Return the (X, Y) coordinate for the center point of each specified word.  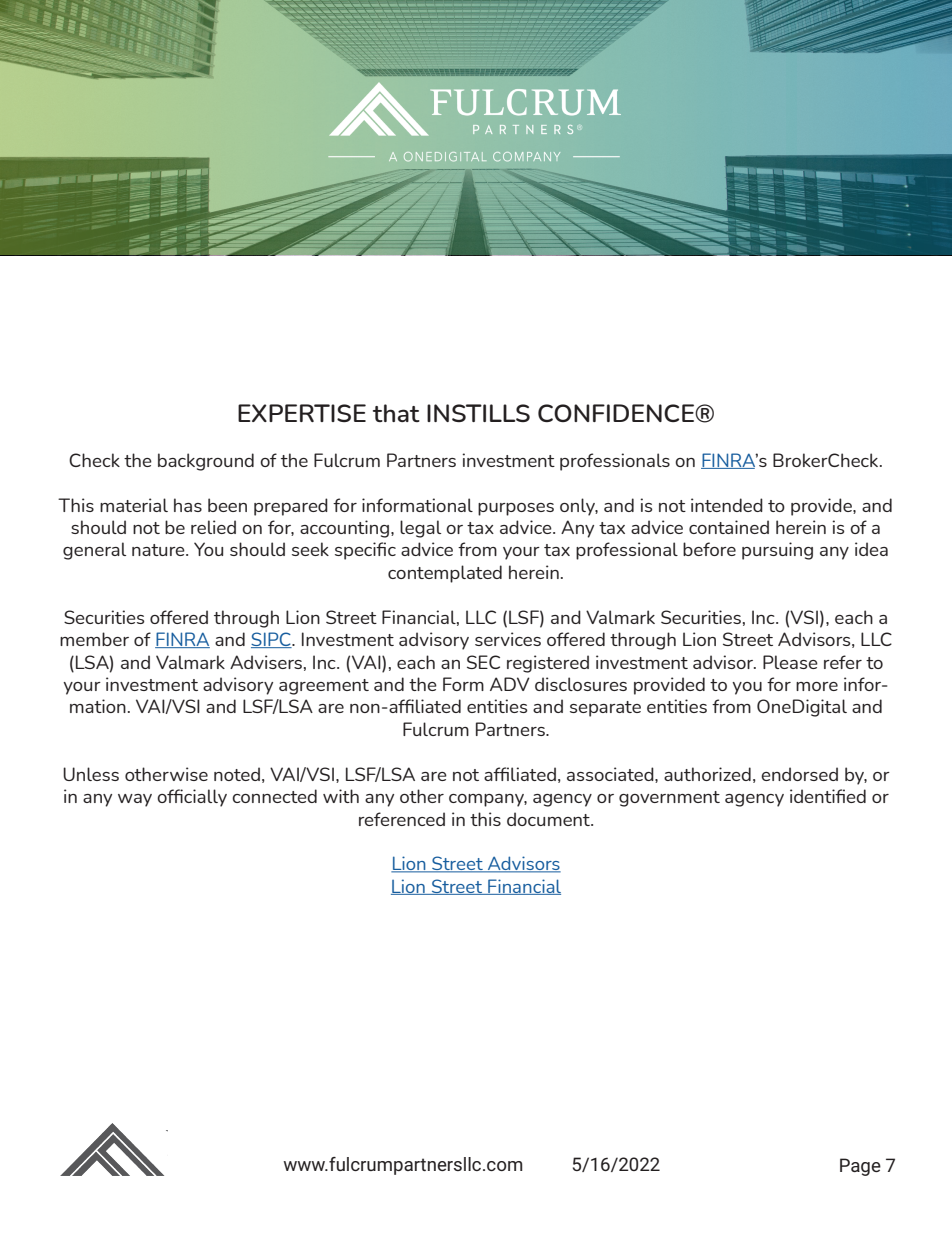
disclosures (581, 684)
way (135, 800)
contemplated (445, 574)
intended (727, 505)
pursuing (777, 551)
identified (828, 796)
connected (274, 796)
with (341, 796)
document (549, 819)
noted (237, 774)
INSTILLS (478, 413)
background (206, 462)
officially (192, 798)
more (817, 686)
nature (159, 550)
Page (860, 1167)
